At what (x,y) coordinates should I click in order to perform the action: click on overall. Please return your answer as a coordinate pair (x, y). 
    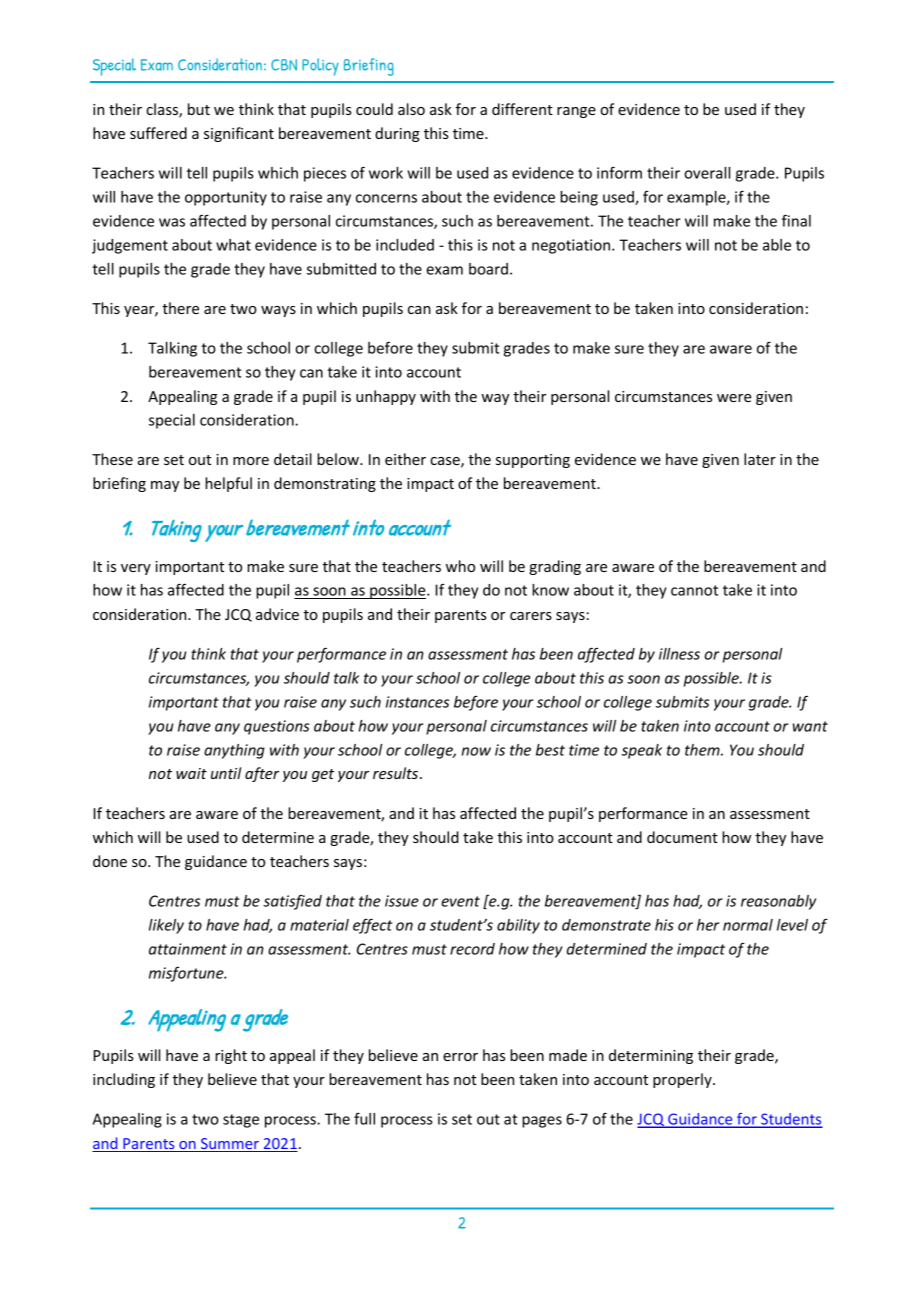
    Looking at the image, I should click on (707, 173).
